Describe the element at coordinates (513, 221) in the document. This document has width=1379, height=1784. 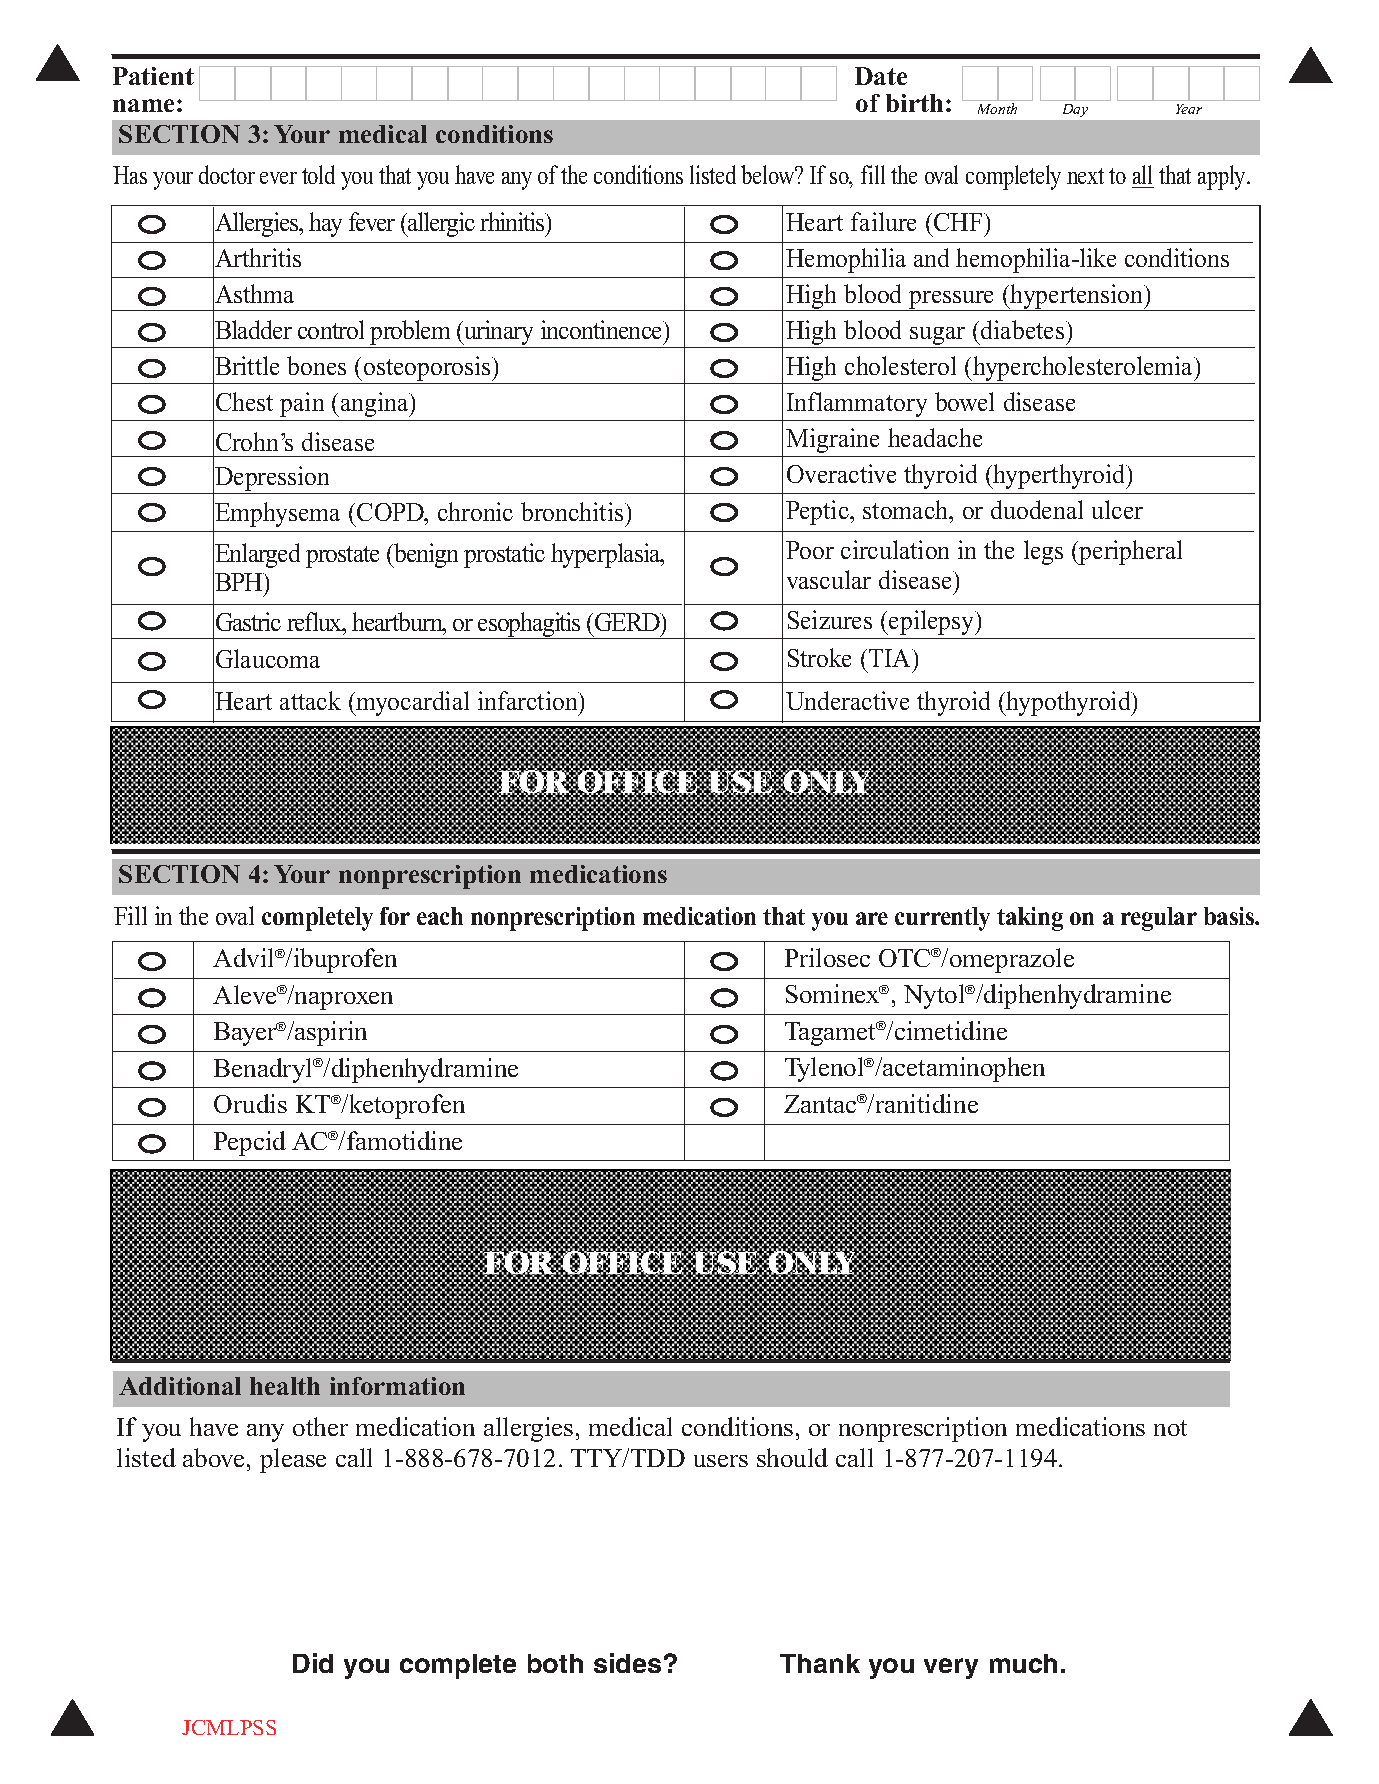
I see `rhinitis` at that location.
